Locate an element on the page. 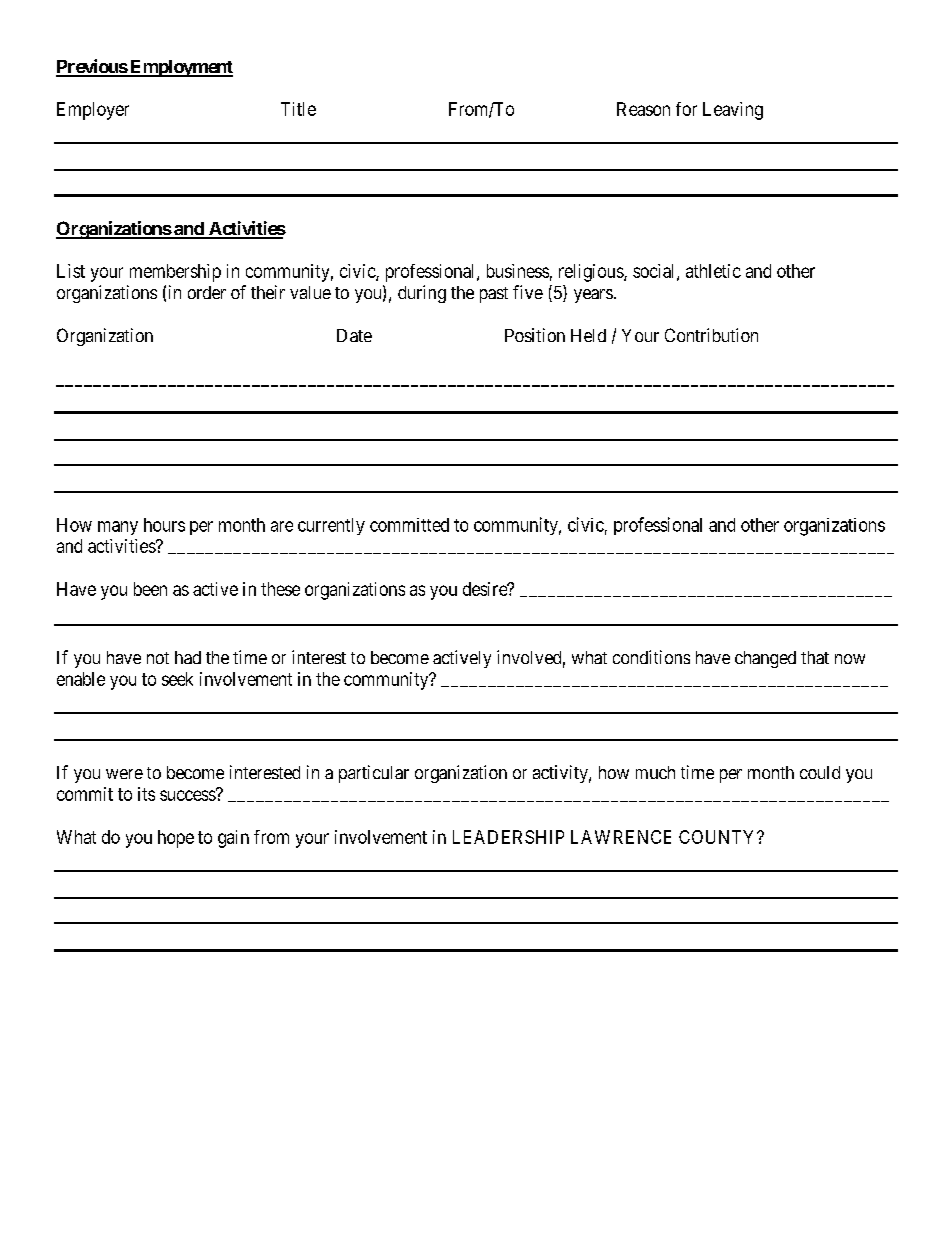  Leaving is located at coordinates (733, 111).
